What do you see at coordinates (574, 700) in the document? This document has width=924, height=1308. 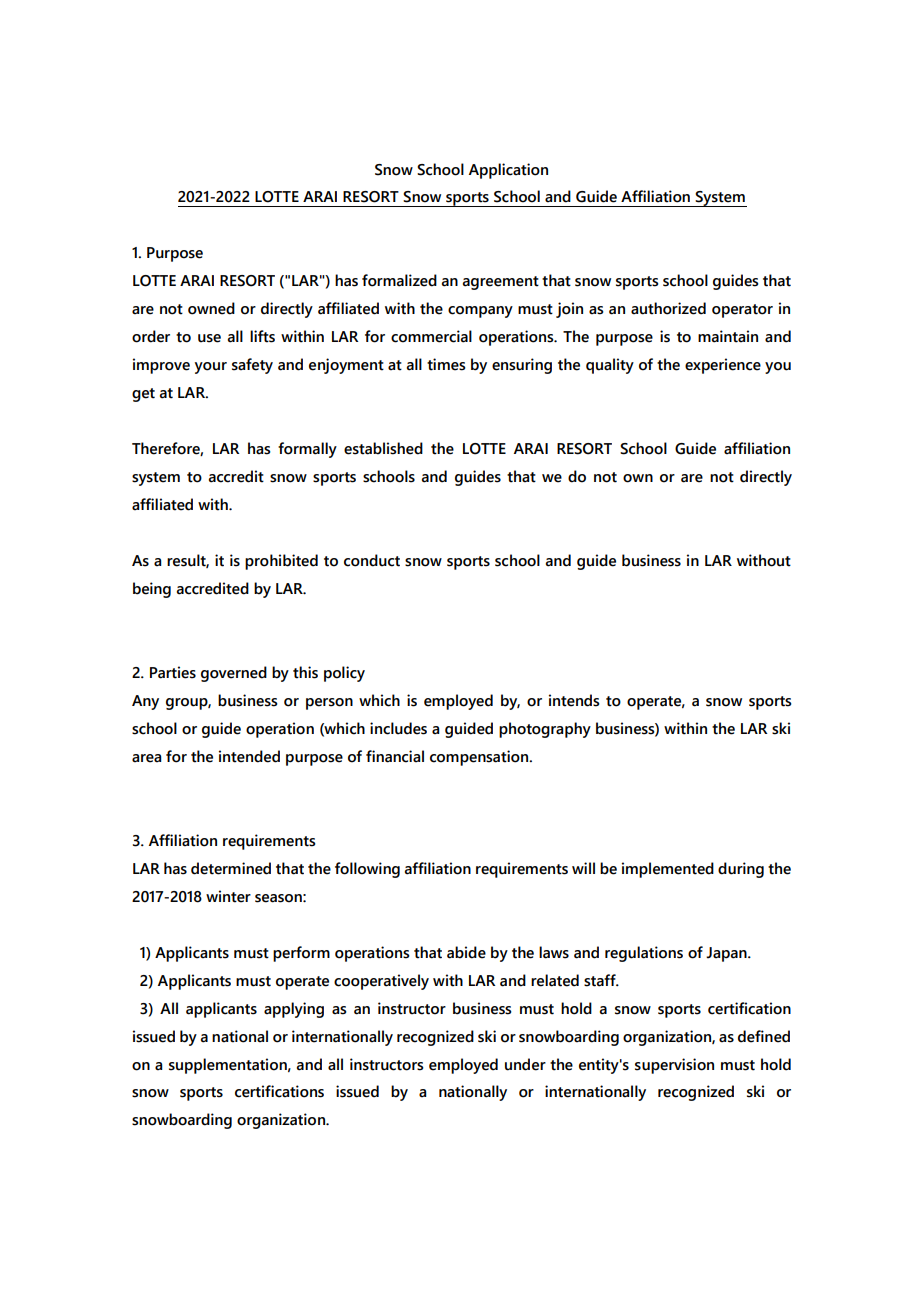 I see `intends` at bounding box center [574, 700].
